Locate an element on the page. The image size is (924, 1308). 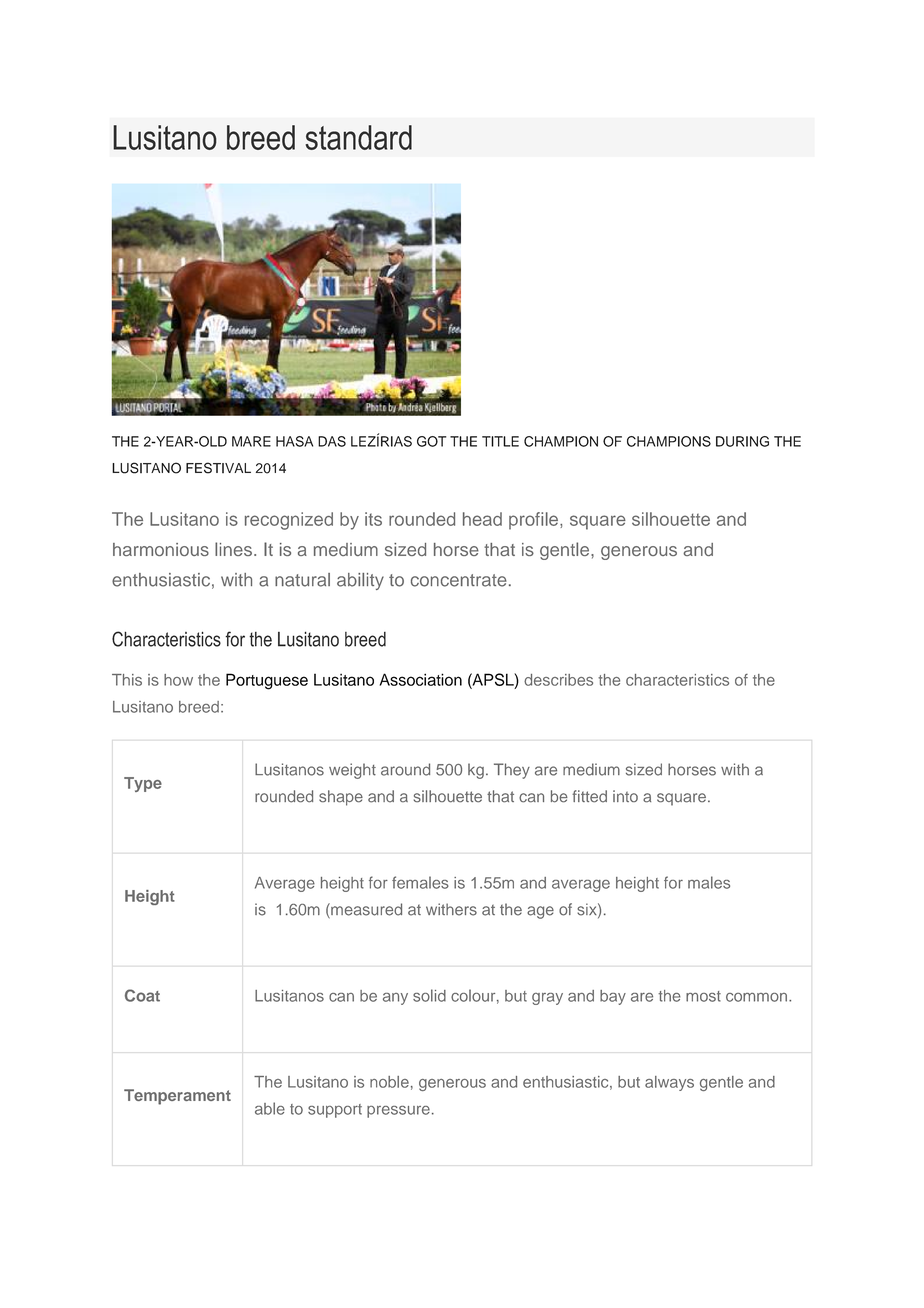
GOT is located at coordinates (431, 441).
